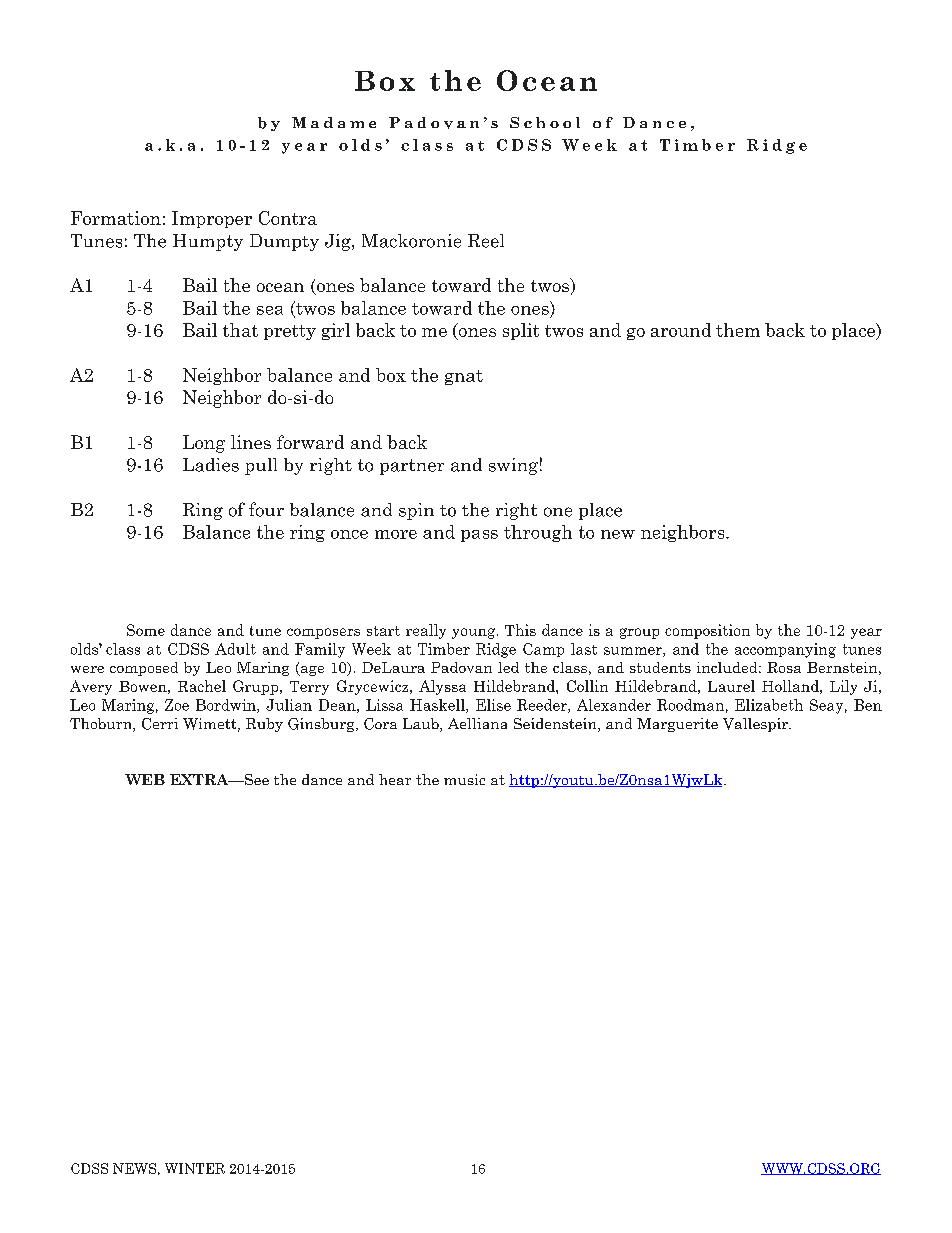  Describe the element at coordinates (464, 779) in the screenshot. I see `music` at that location.
